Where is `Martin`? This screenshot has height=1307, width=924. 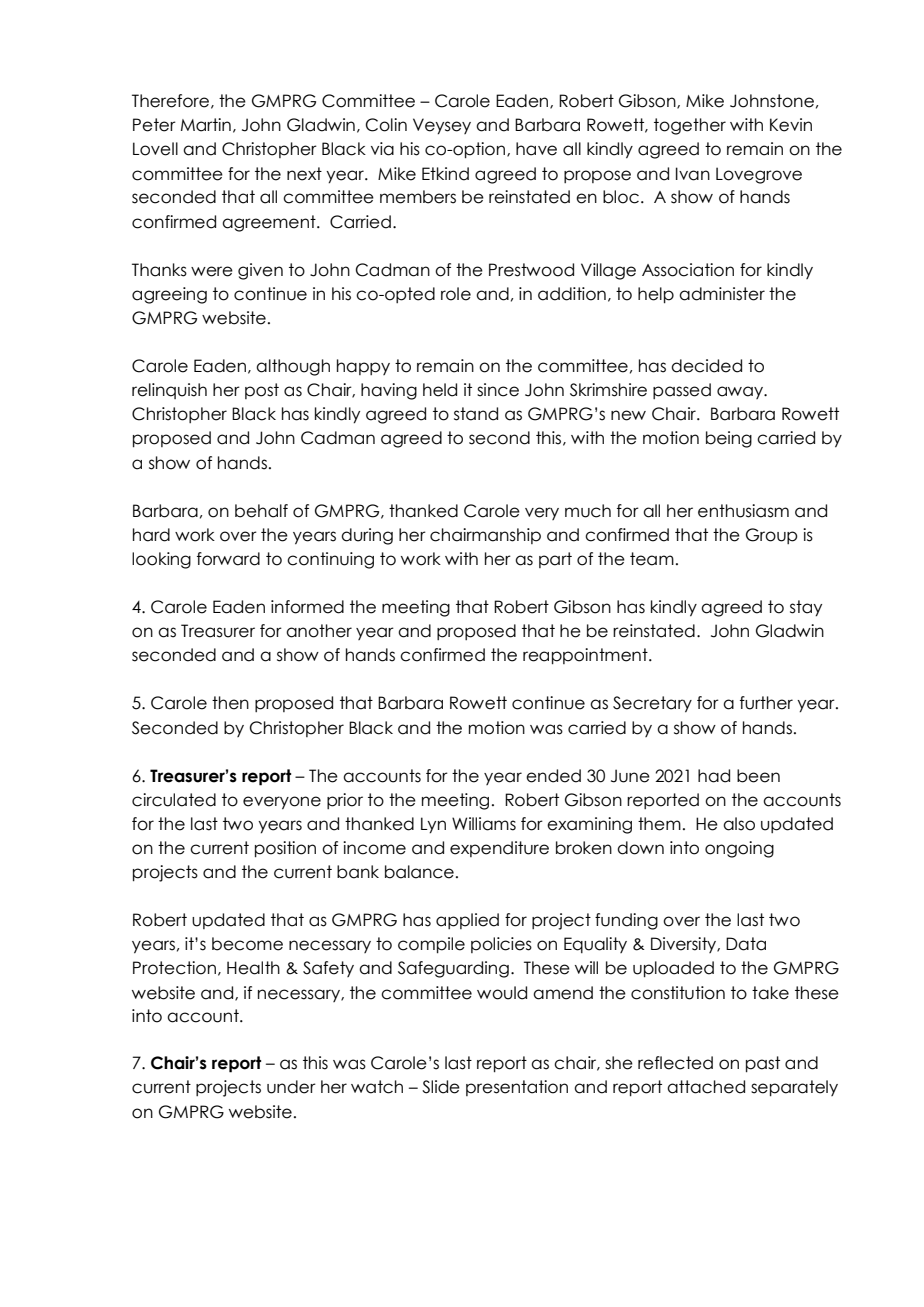 Martin is located at coordinates (206, 125).
